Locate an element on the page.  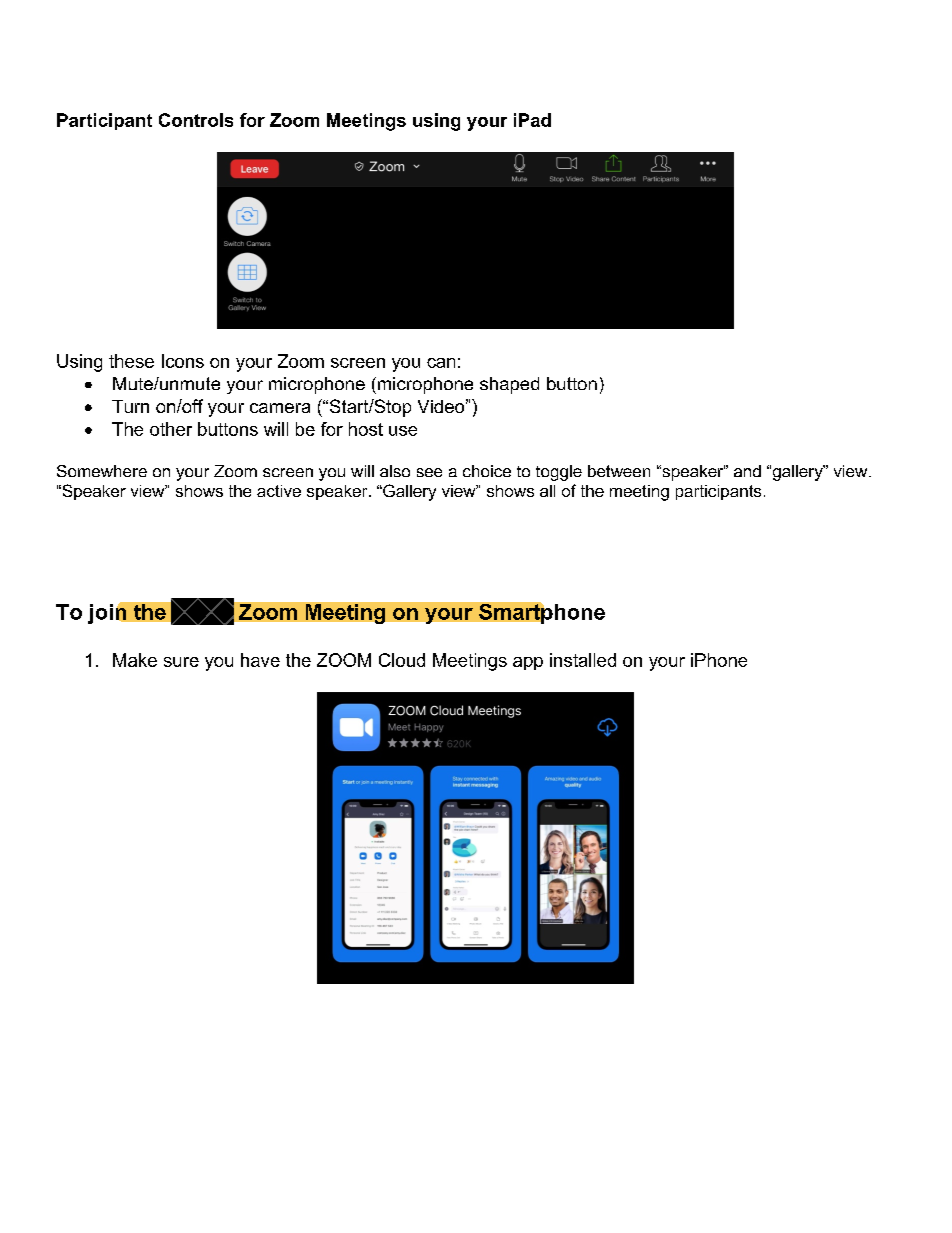
sure is located at coordinates (181, 662).
